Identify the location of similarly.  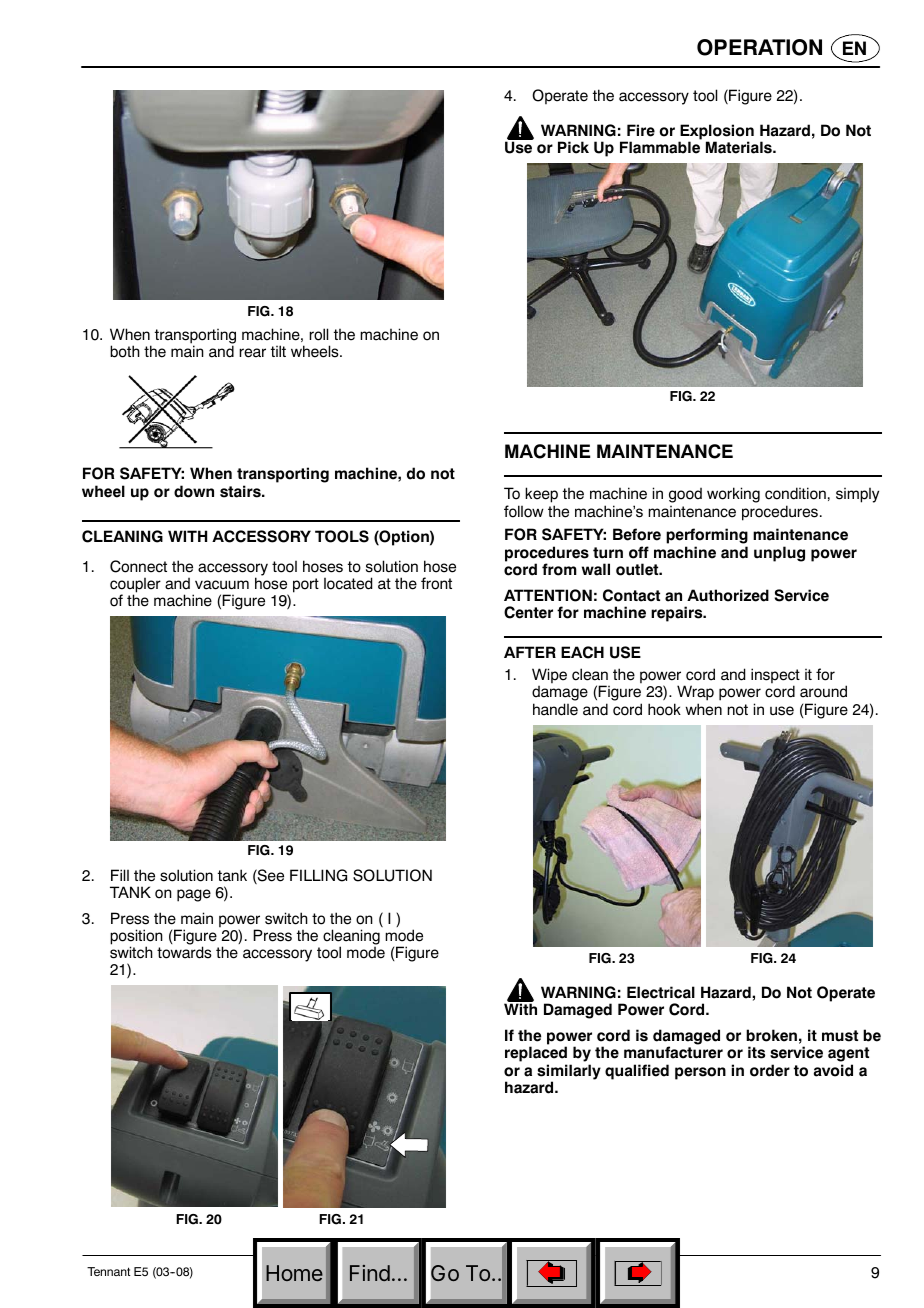
(569, 1073).
